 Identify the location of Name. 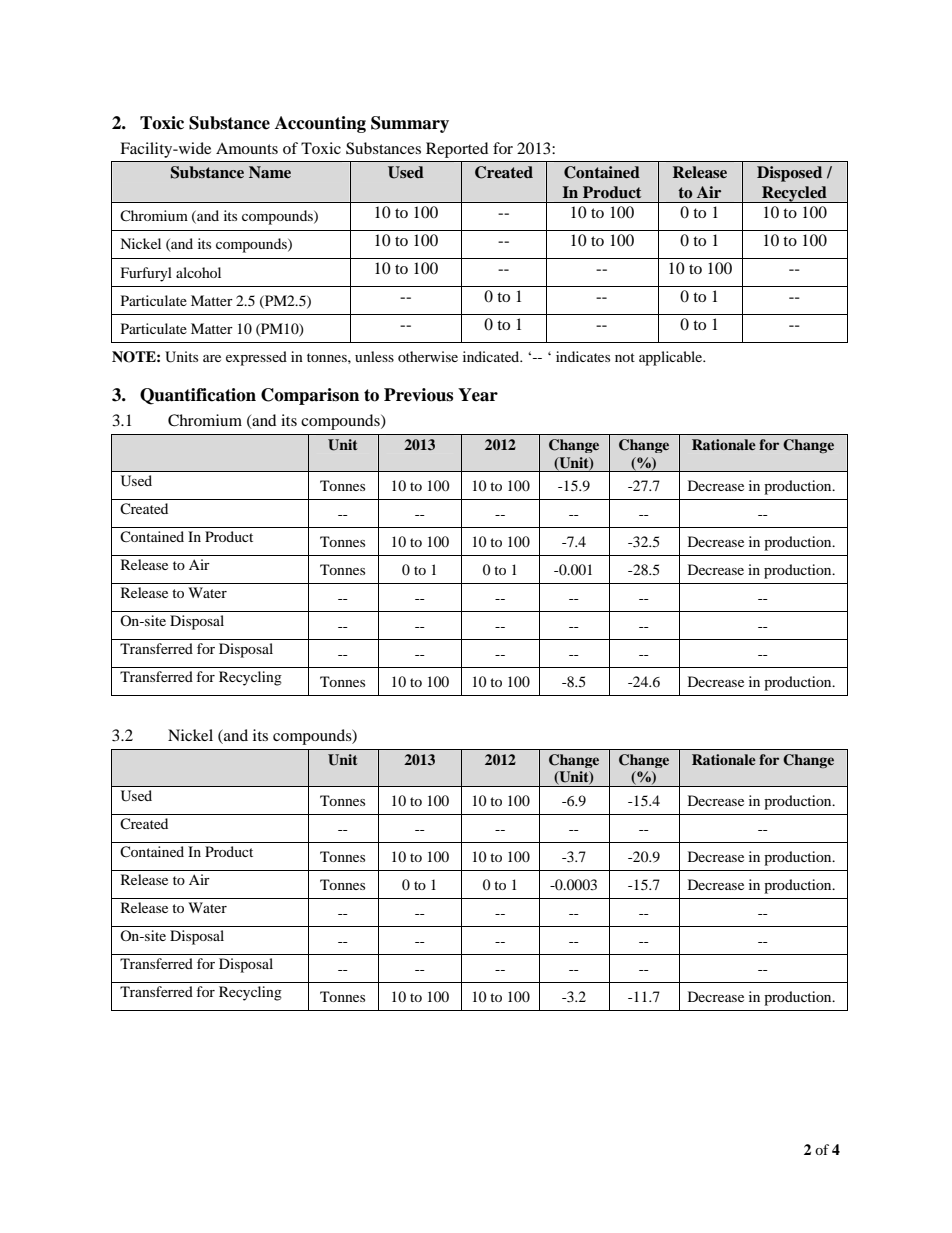
(270, 172).
